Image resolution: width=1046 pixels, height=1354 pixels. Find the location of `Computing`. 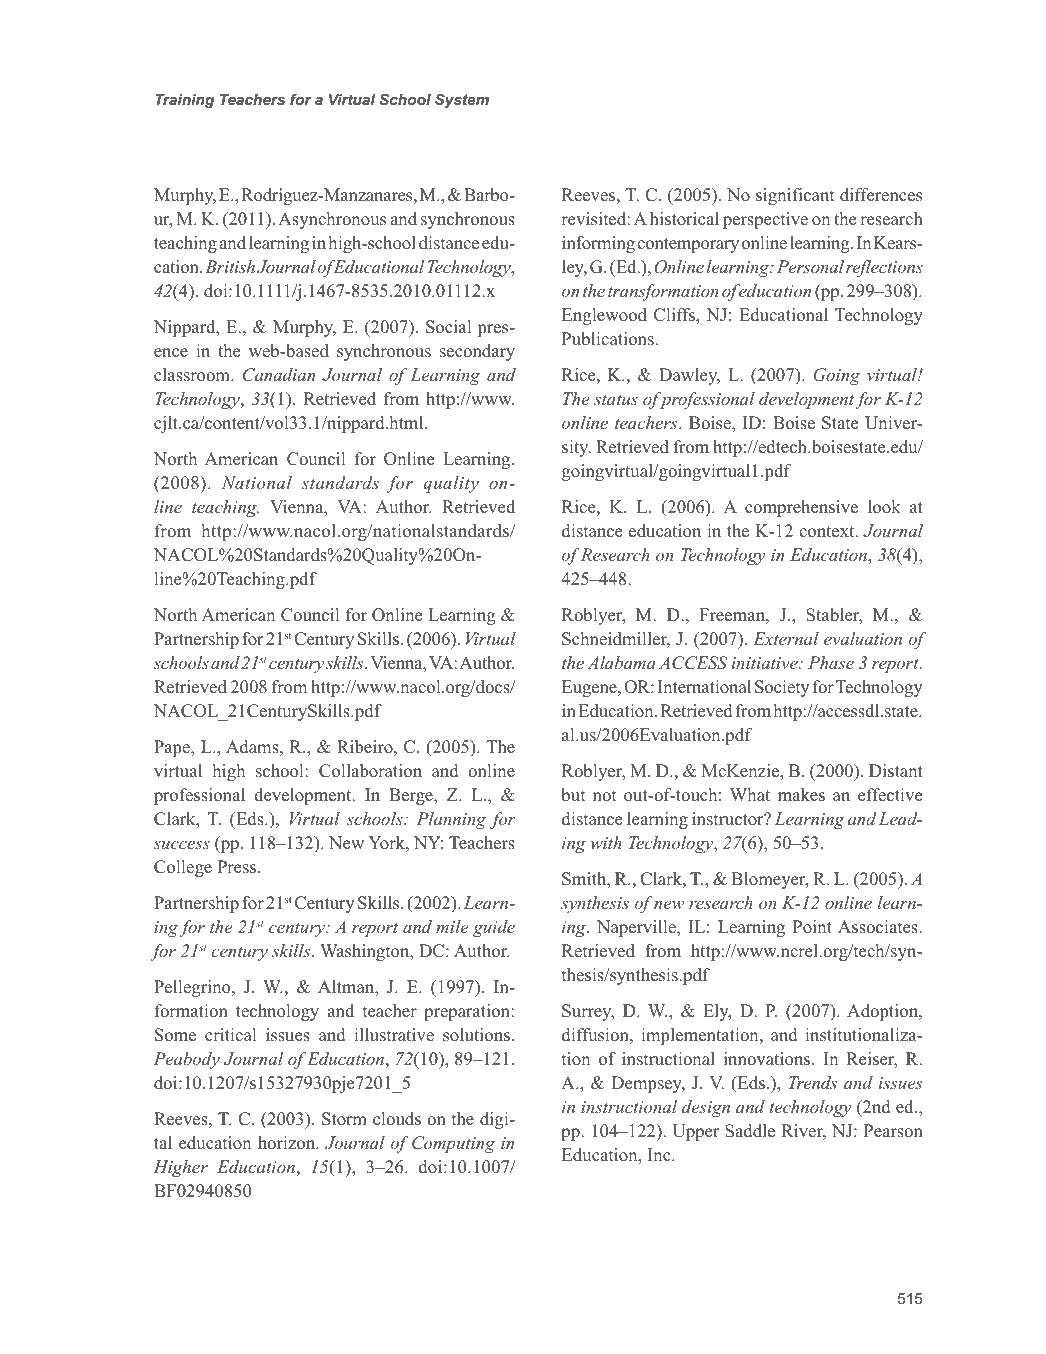

Computing is located at coordinates (453, 1144).
